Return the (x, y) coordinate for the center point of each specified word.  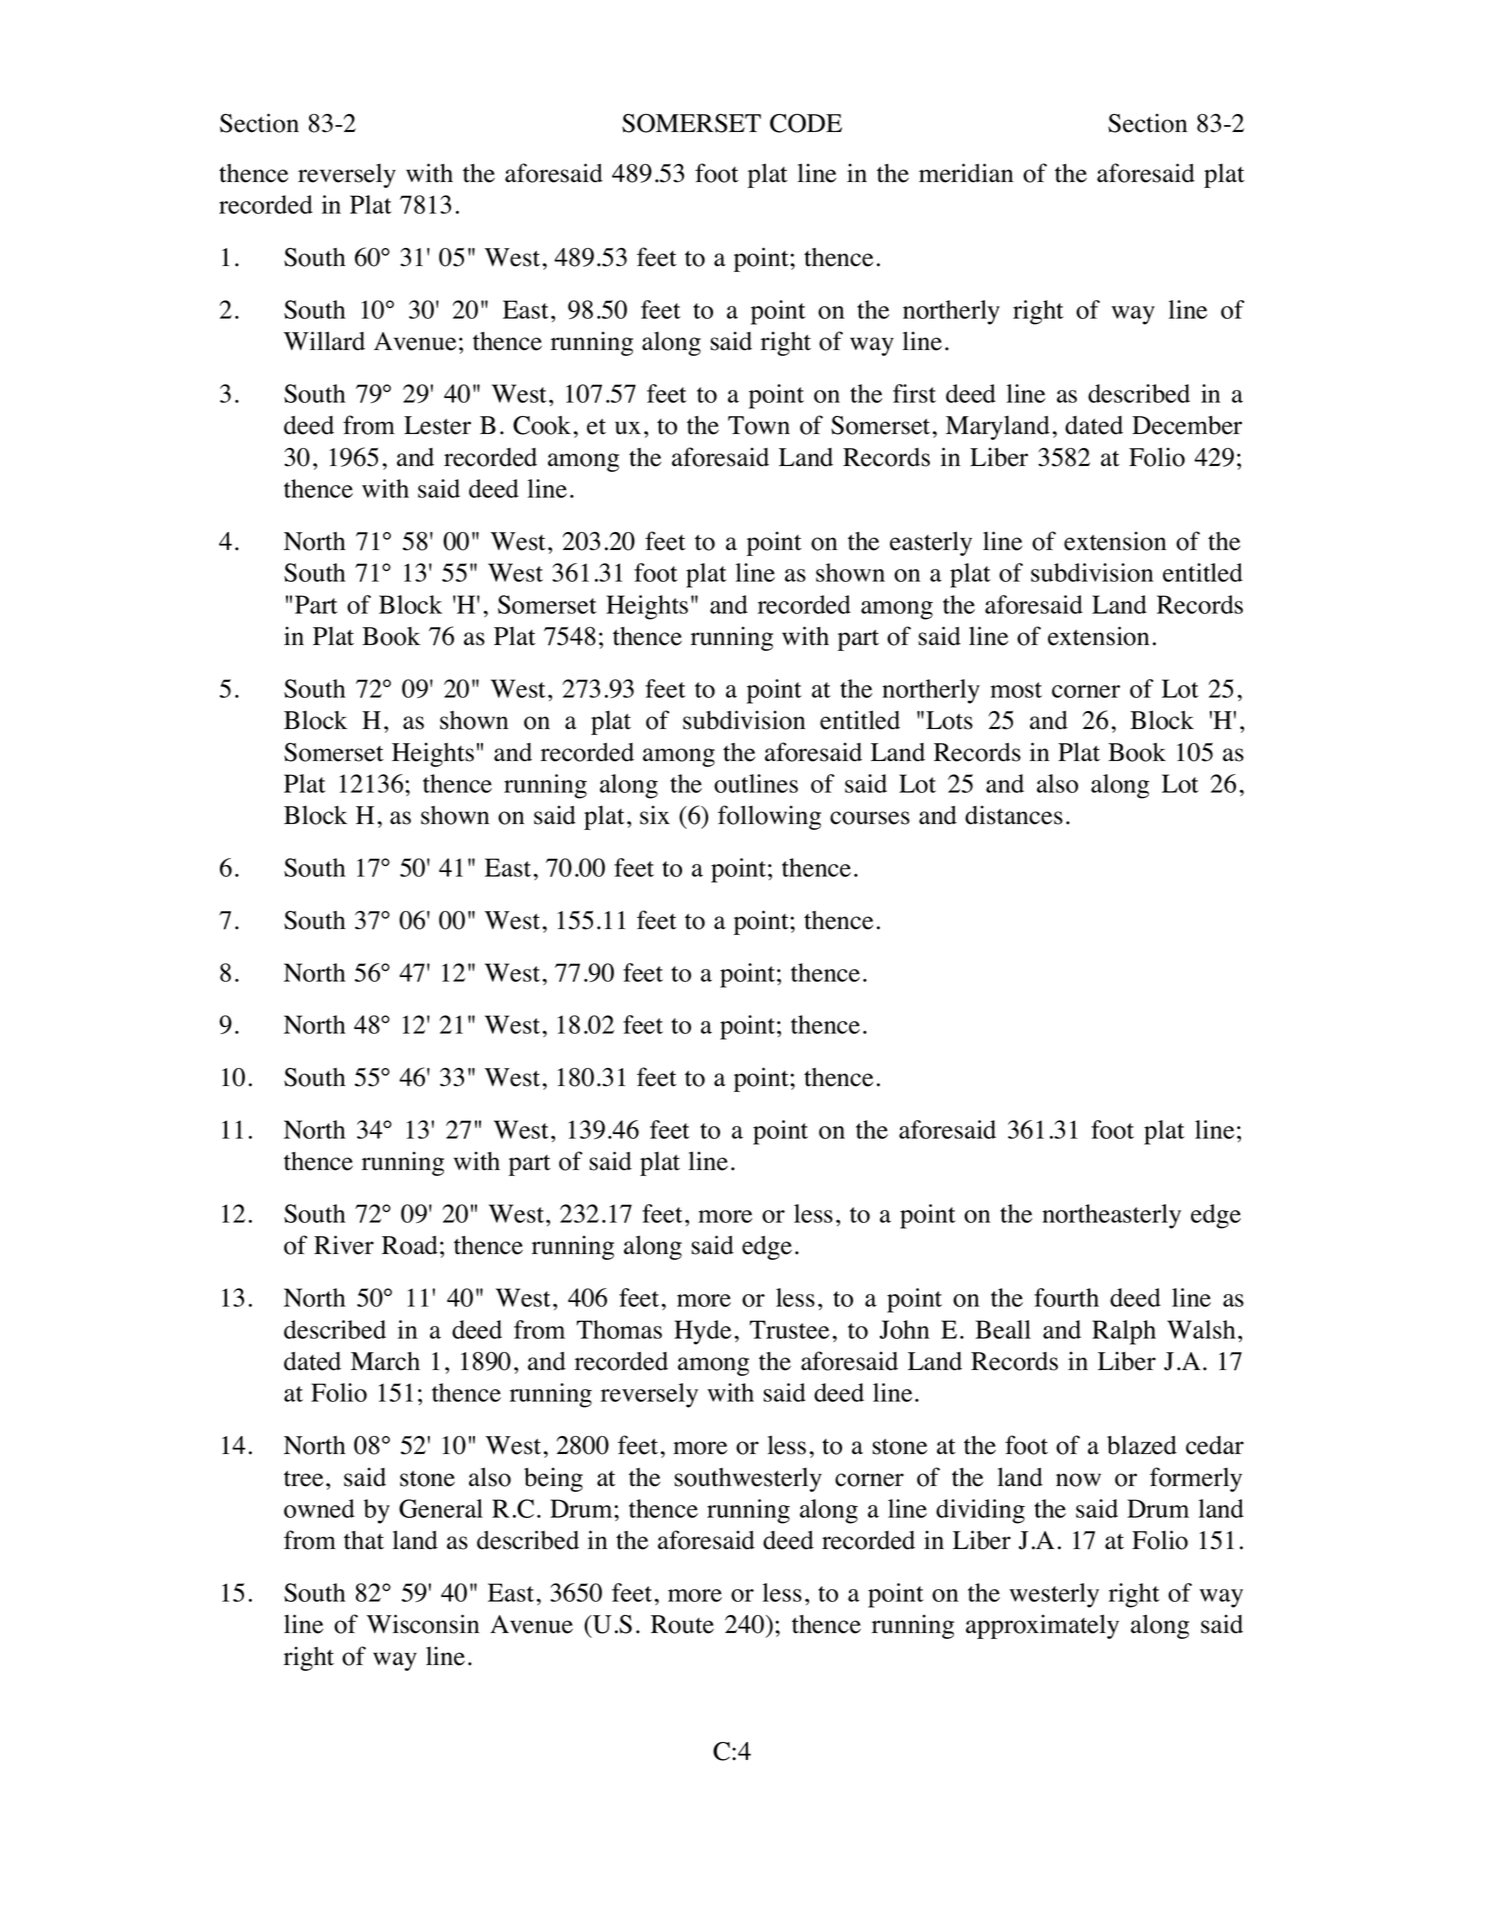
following (769, 817)
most (1016, 690)
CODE (806, 123)
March (385, 1361)
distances (1014, 815)
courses (870, 818)
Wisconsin (423, 1624)
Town (759, 425)
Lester (437, 425)
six (655, 815)
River (344, 1245)
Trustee (789, 1329)
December (1187, 425)
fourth (1066, 1297)
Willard (324, 341)
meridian (966, 173)
